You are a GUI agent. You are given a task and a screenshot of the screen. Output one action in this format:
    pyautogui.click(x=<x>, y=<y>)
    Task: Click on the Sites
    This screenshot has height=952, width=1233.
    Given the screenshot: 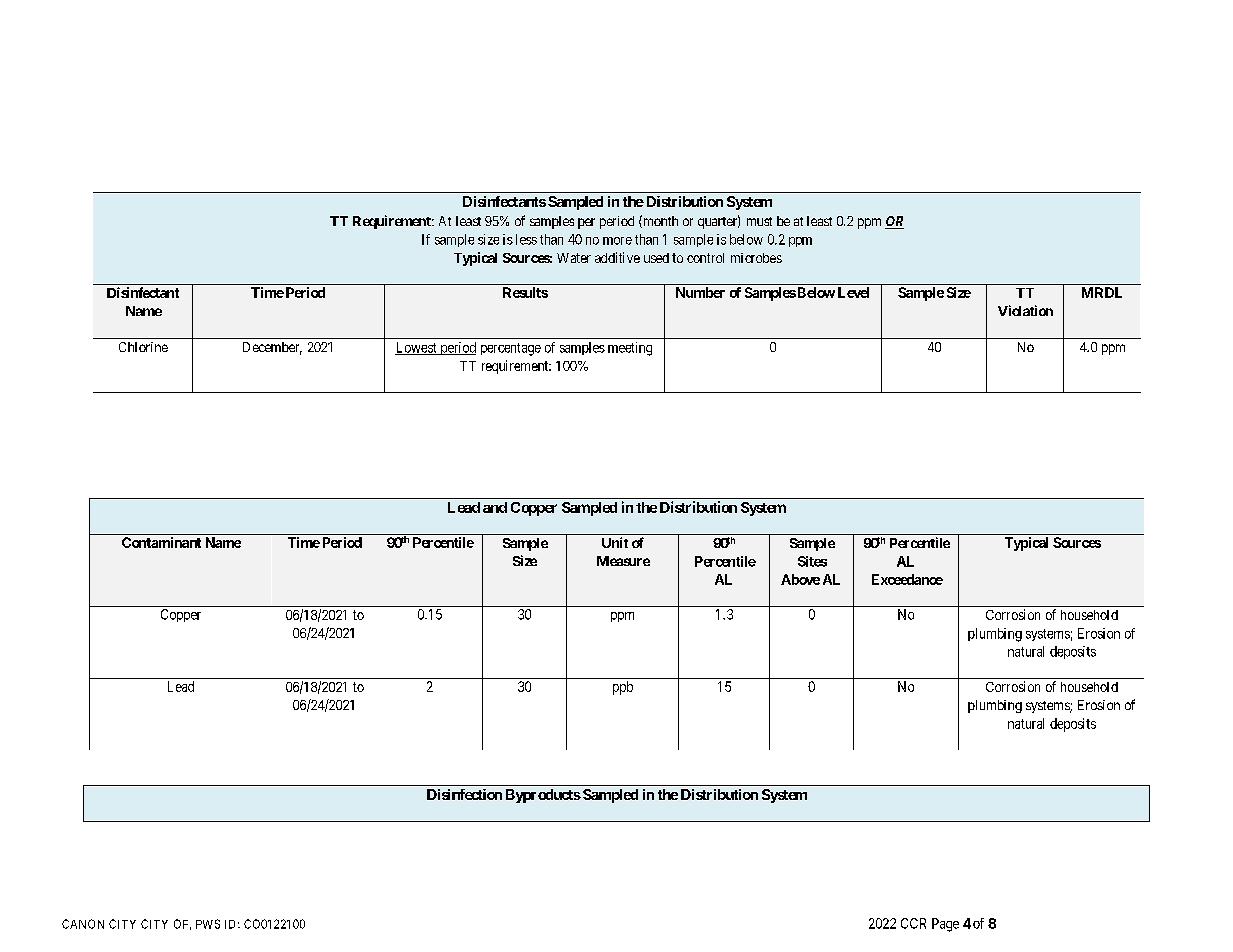 What is the action you would take?
    pyautogui.click(x=812, y=561)
